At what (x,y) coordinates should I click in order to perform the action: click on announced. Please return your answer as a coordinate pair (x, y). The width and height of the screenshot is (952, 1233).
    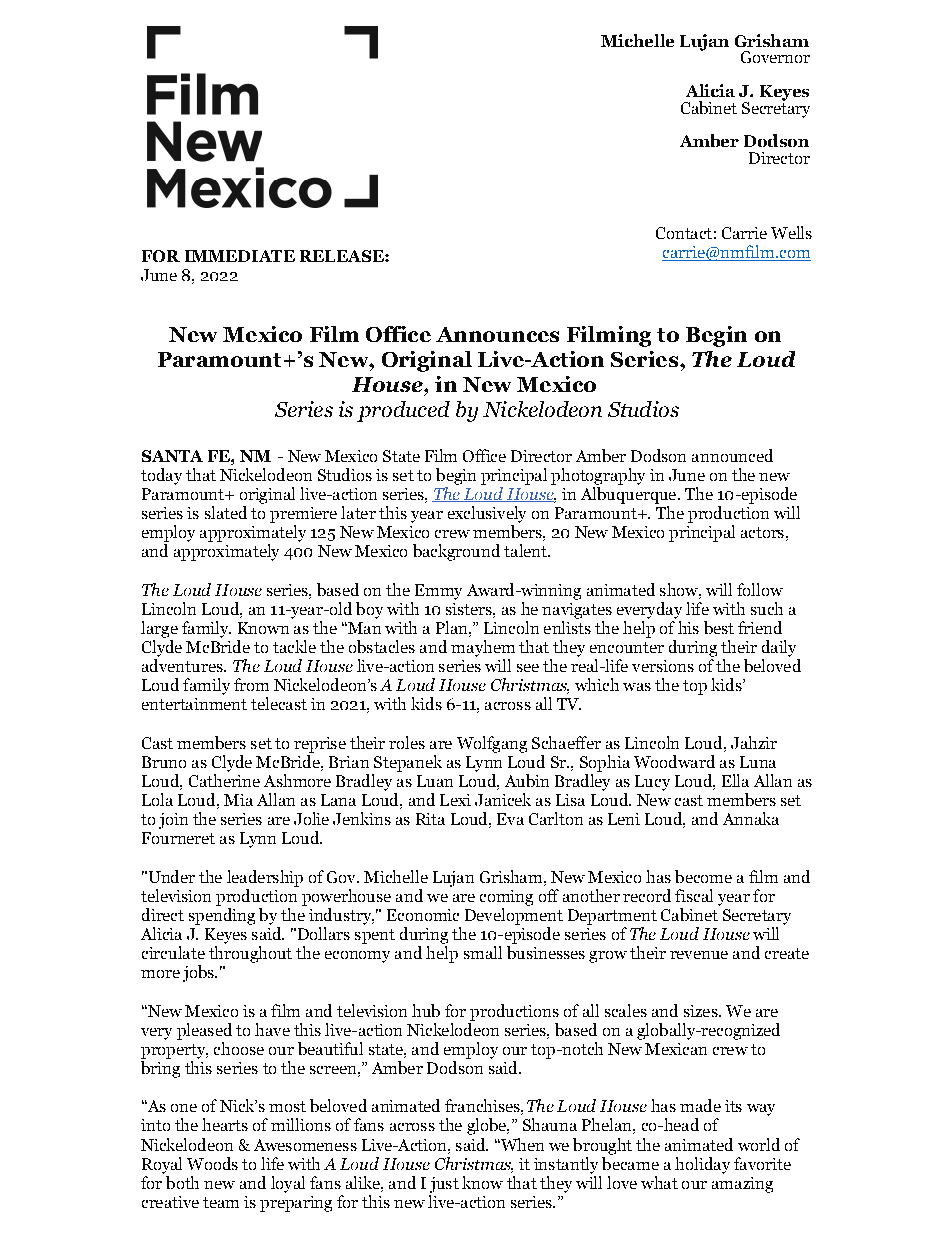
    Looking at the image, I should click on (732, 455).
